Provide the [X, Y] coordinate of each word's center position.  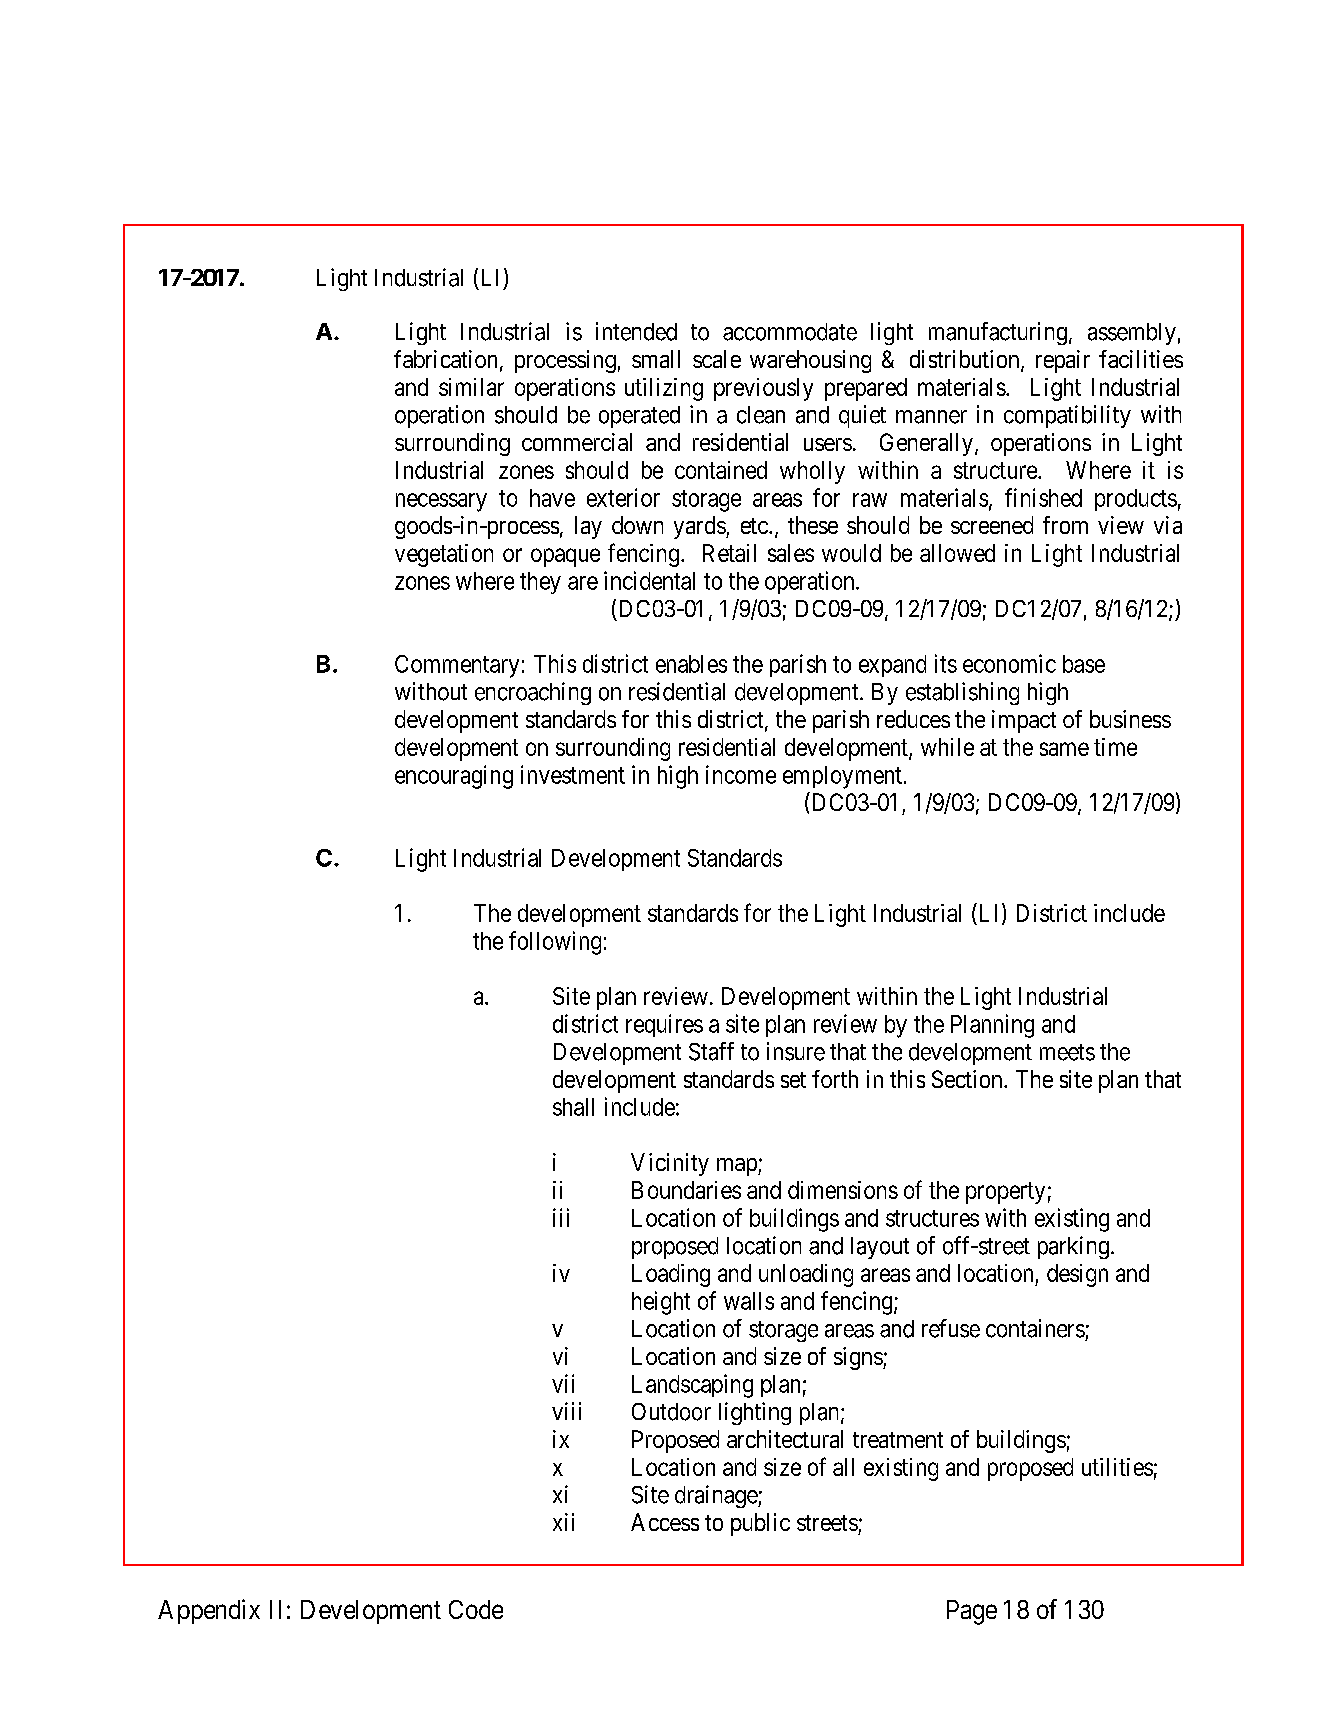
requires [664, 1025]
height [661, 1303]
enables [691, 664]
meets [1067, 1052]
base [1084, 664]
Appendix [209, 1611]
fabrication [445, 359]
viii [566, 1411]
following [555, 943]
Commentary [457, 666]
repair [1063, 361]
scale [717, 359]
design [1077, 1275]
